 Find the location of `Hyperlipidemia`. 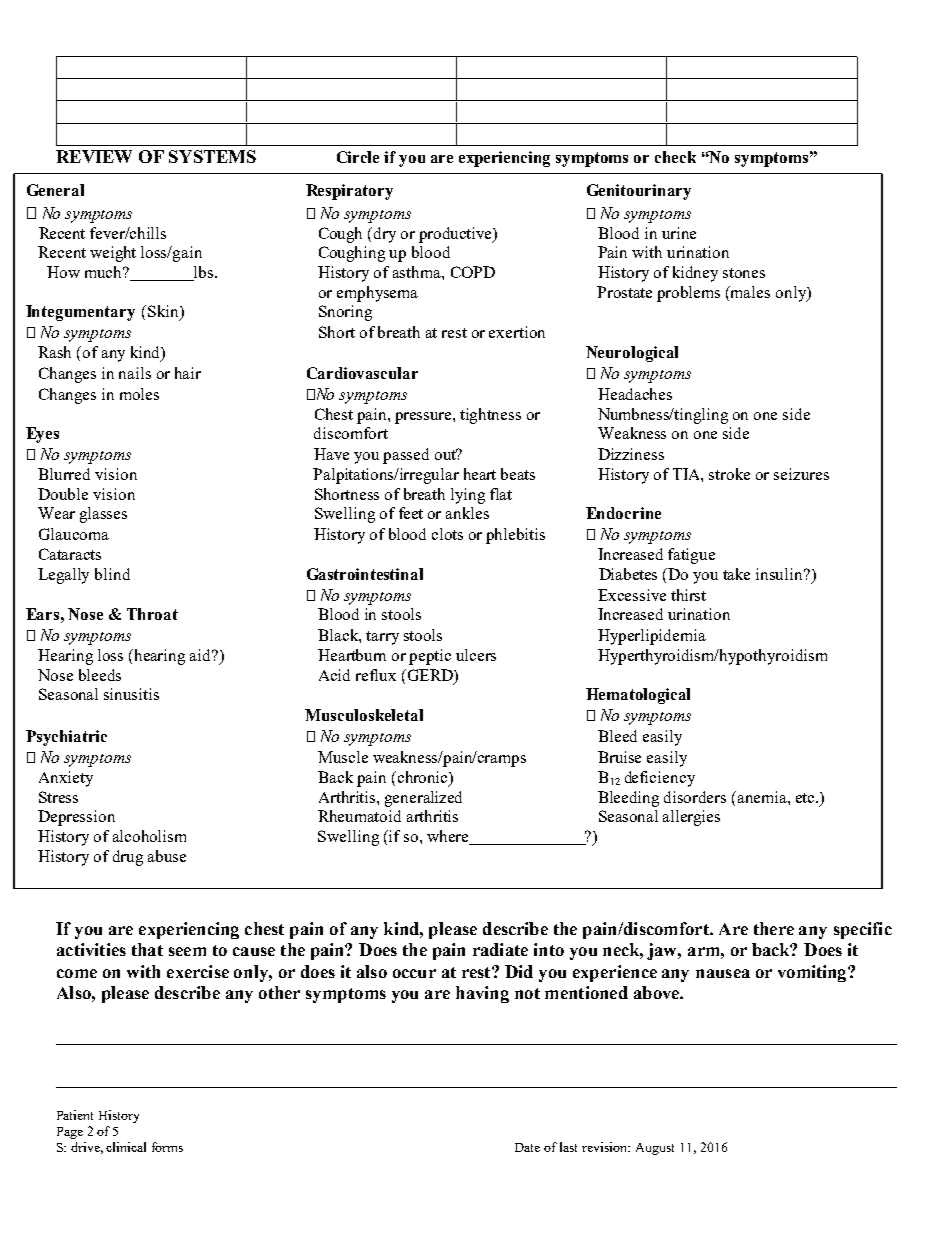

Hyperlipidemia is located at coordinates (652, 637).
